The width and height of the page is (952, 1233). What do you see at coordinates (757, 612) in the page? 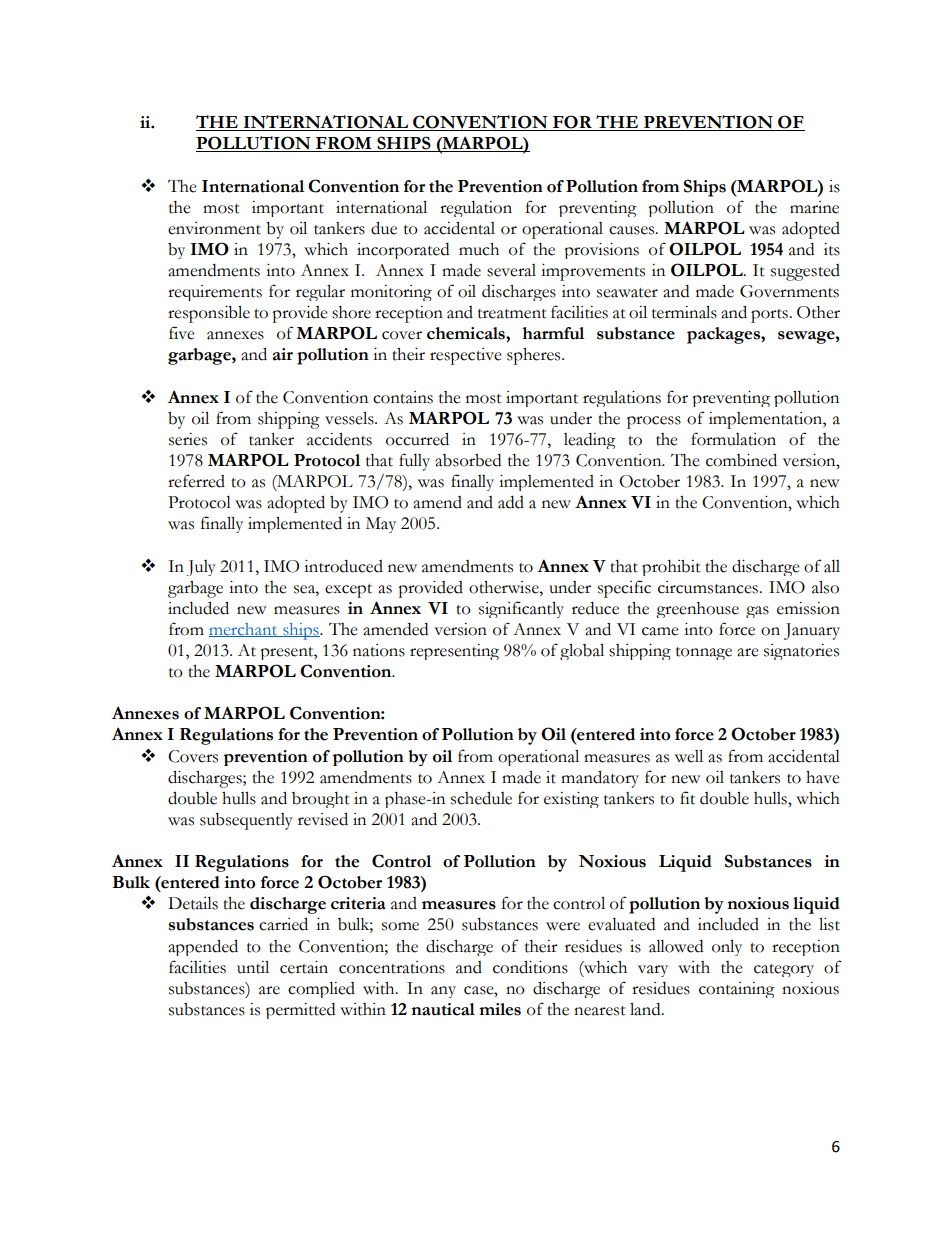
I see `gas` at bounding box center [757, 612].
